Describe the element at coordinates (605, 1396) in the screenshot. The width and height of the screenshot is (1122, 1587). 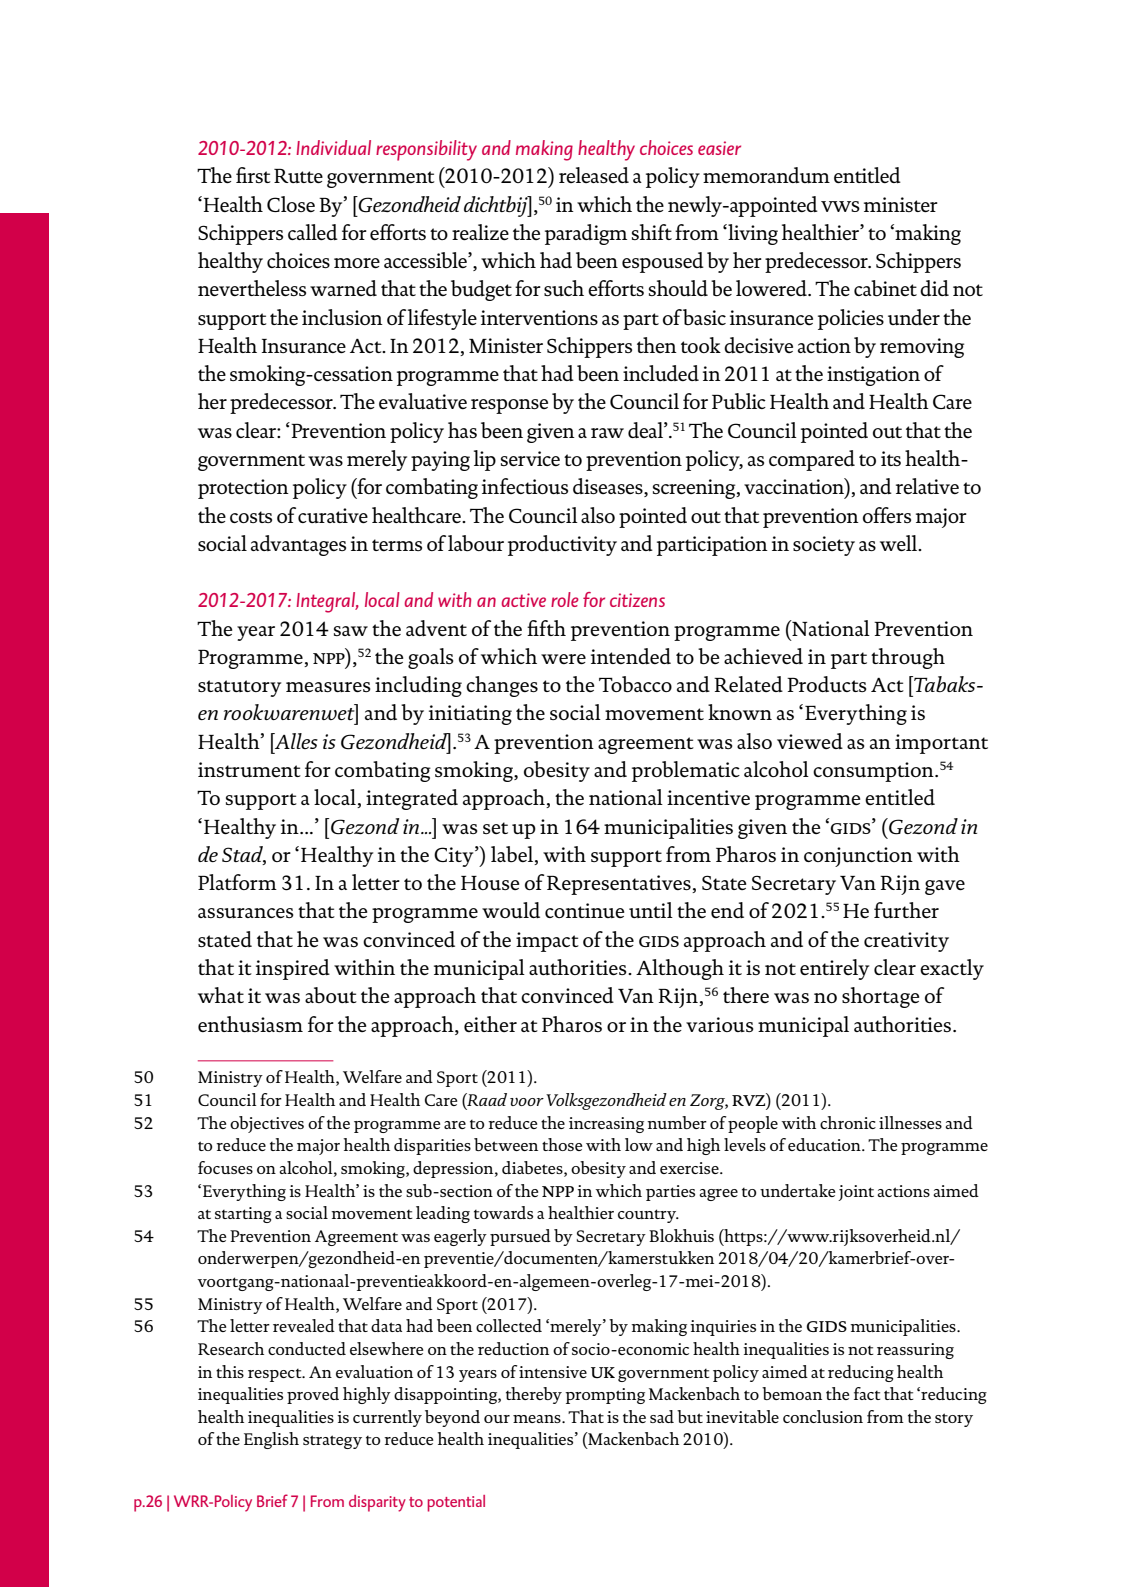
I see `prompting` at that location.
